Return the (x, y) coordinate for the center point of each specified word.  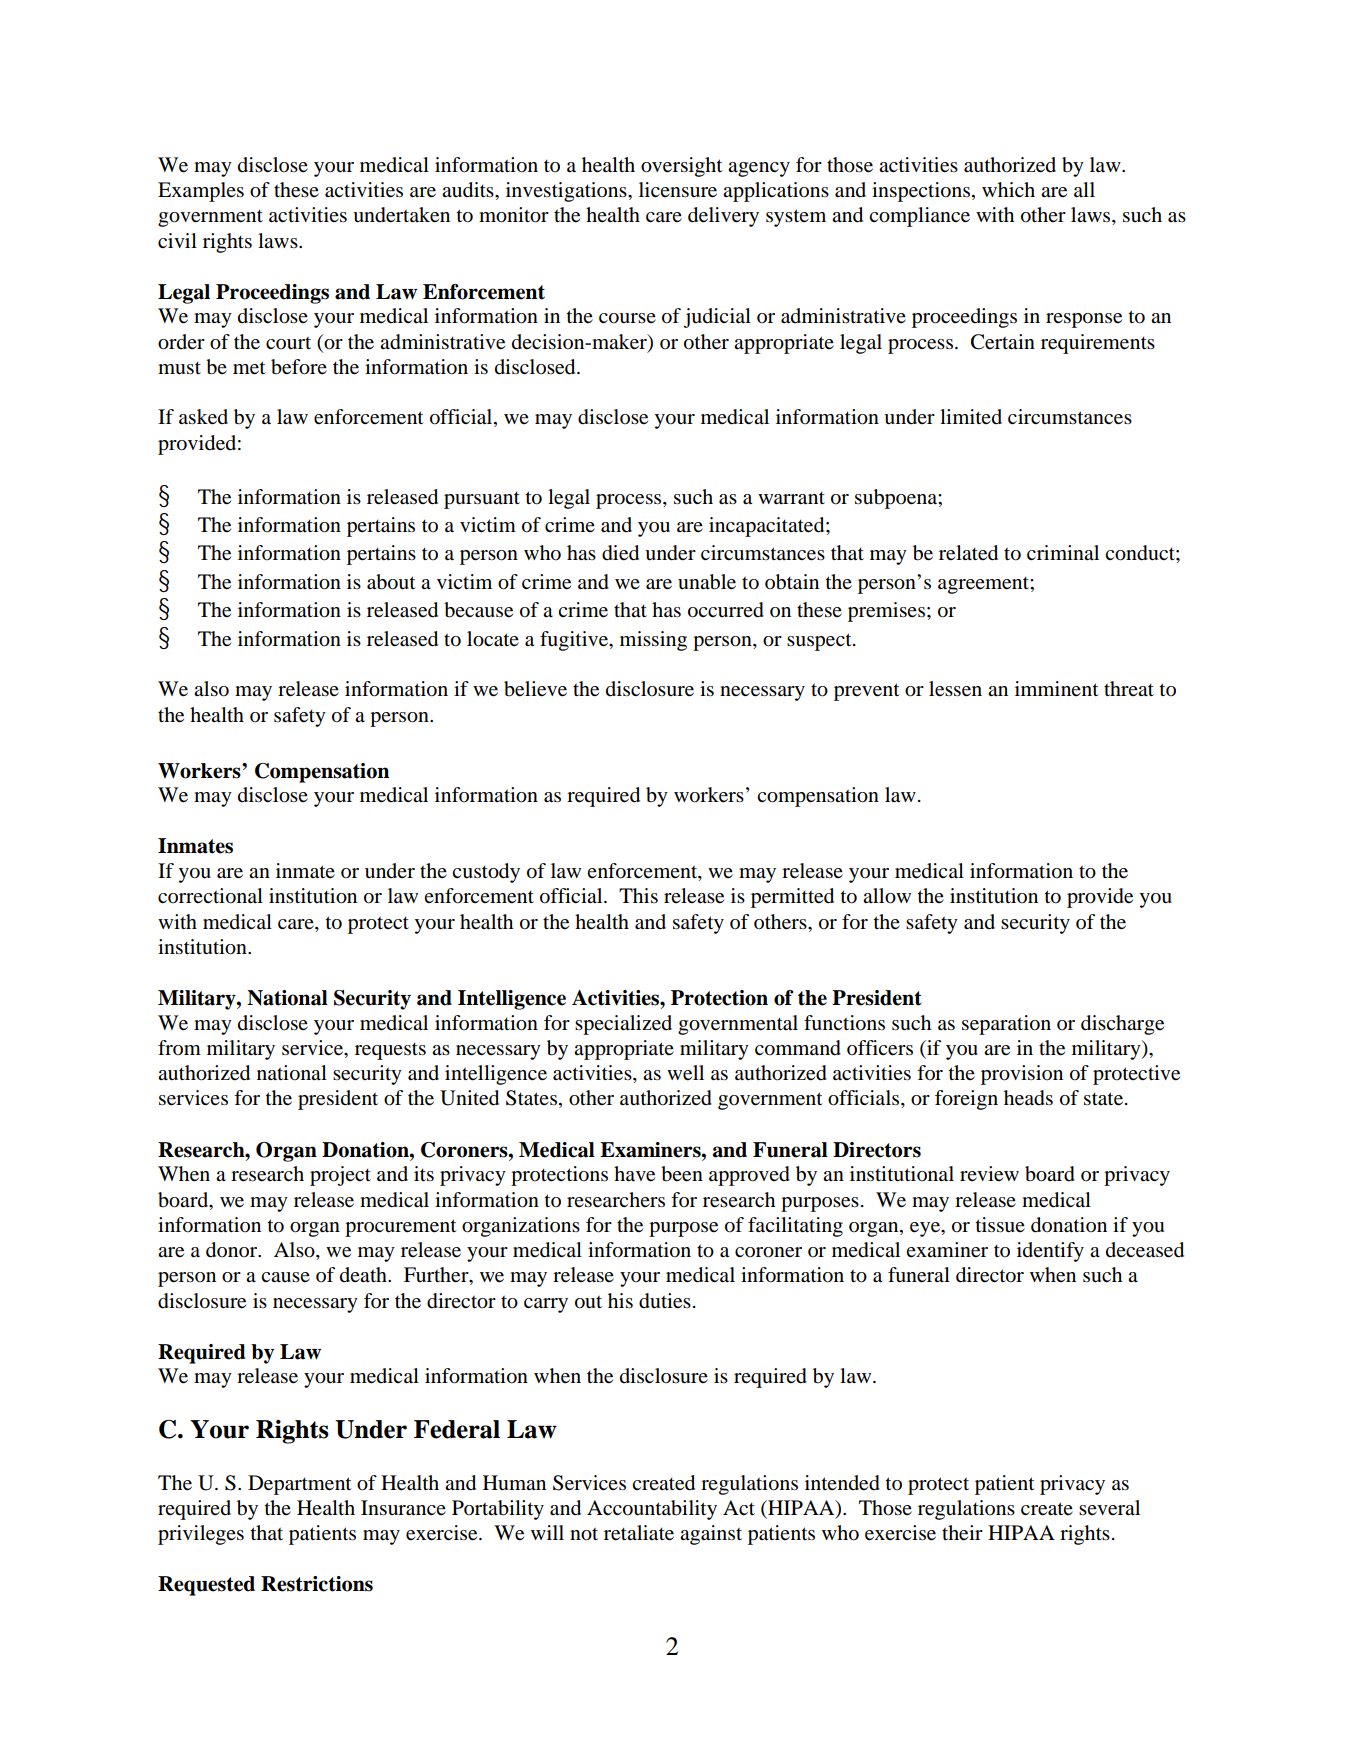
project (340, 1176)
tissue (1000, 1225)
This (638, 896)
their (962, 1533)
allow (887, 896)
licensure (678, 190)
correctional (210, 896)
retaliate (639, 1533)
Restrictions (317, 1584)
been (682, 1174)
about (391, 582)
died (620, 553)
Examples (201, 192)
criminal (1063, 552)
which (1008, 189)
